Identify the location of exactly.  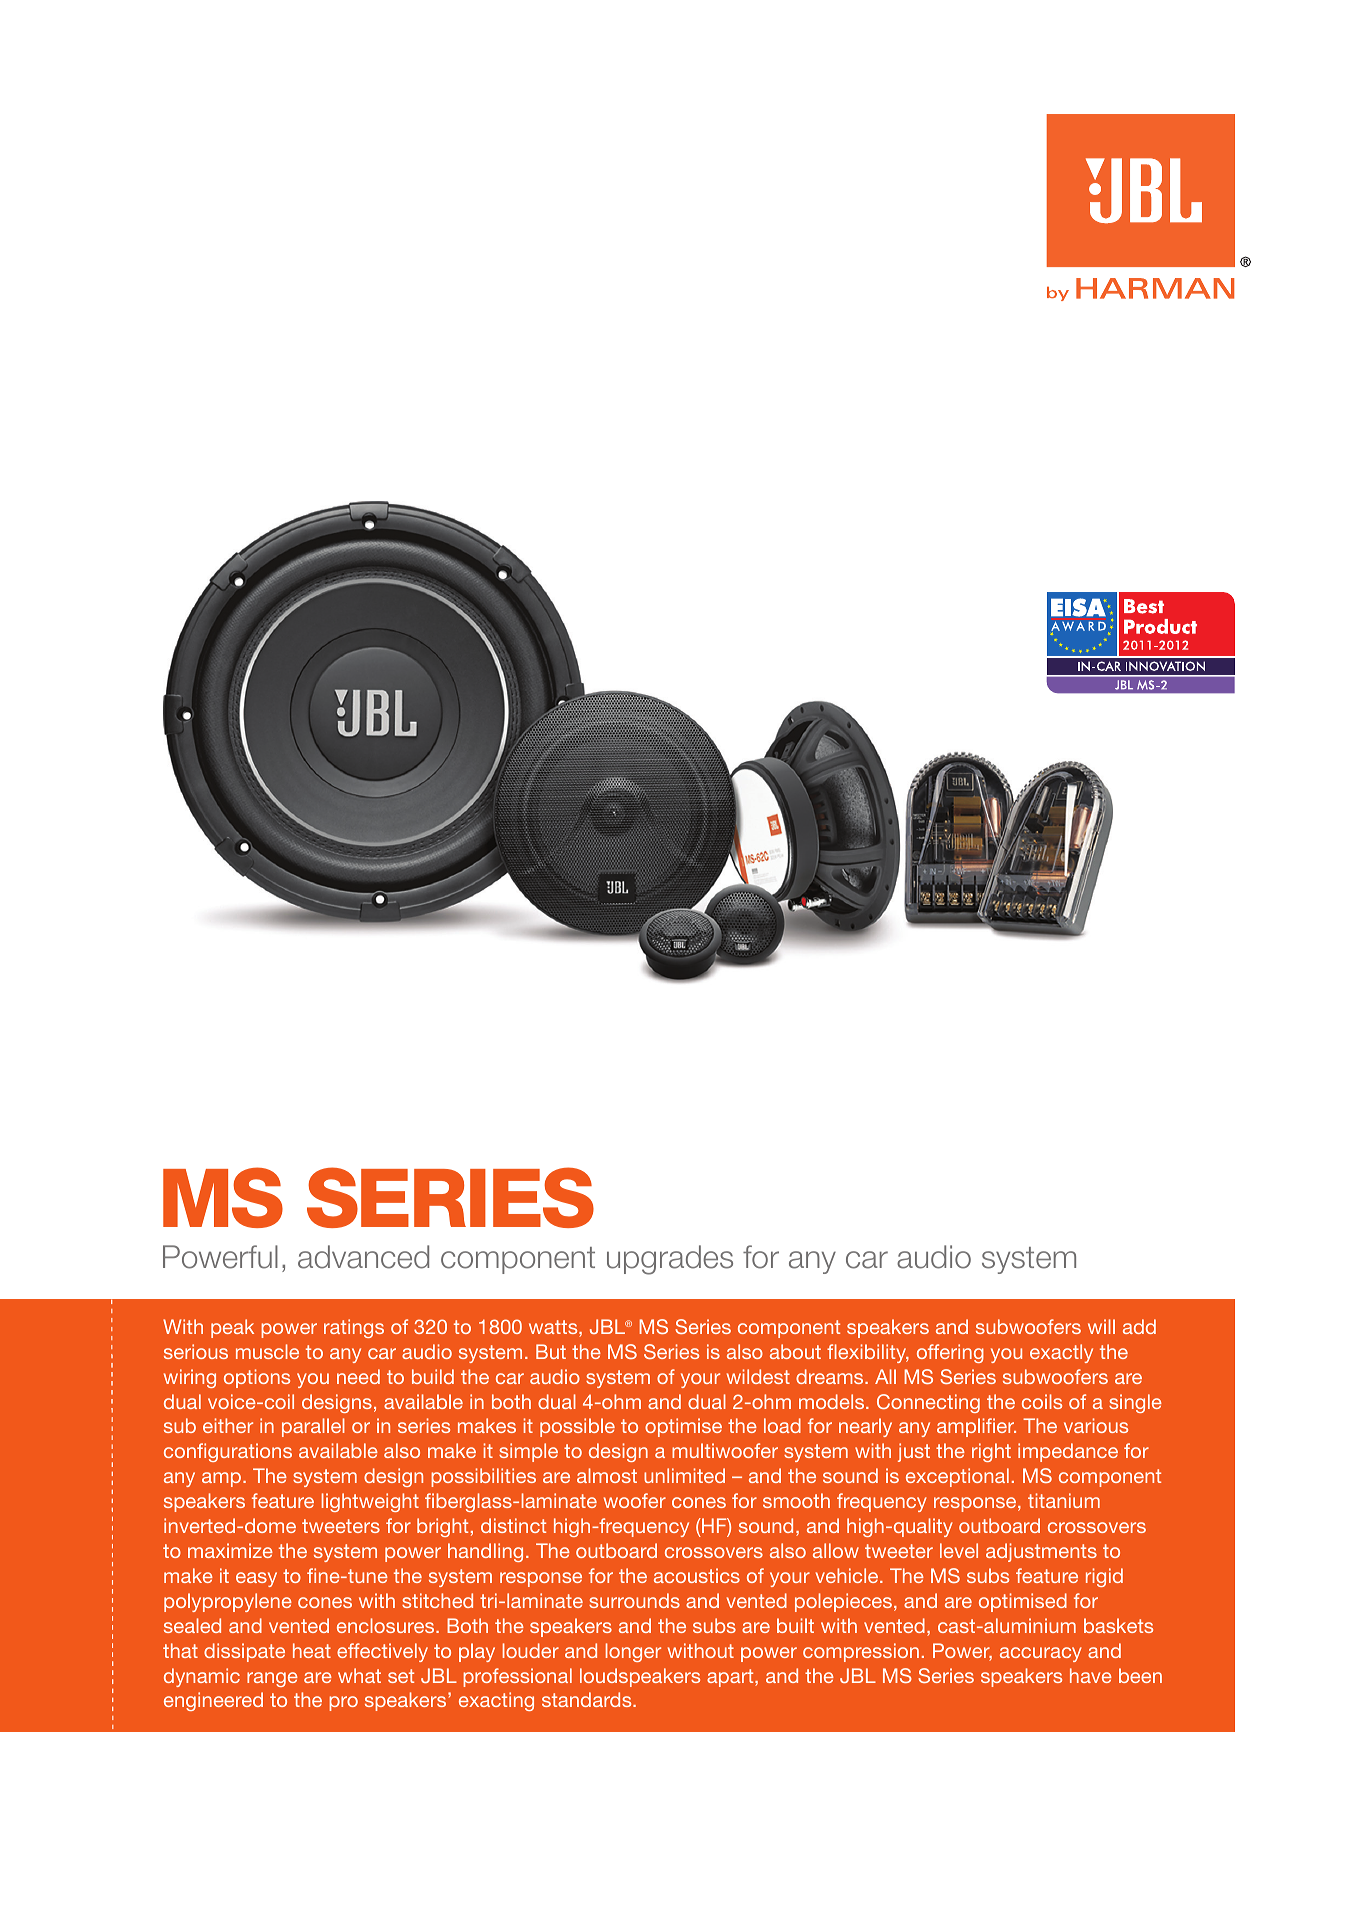
(1061, 1353).
